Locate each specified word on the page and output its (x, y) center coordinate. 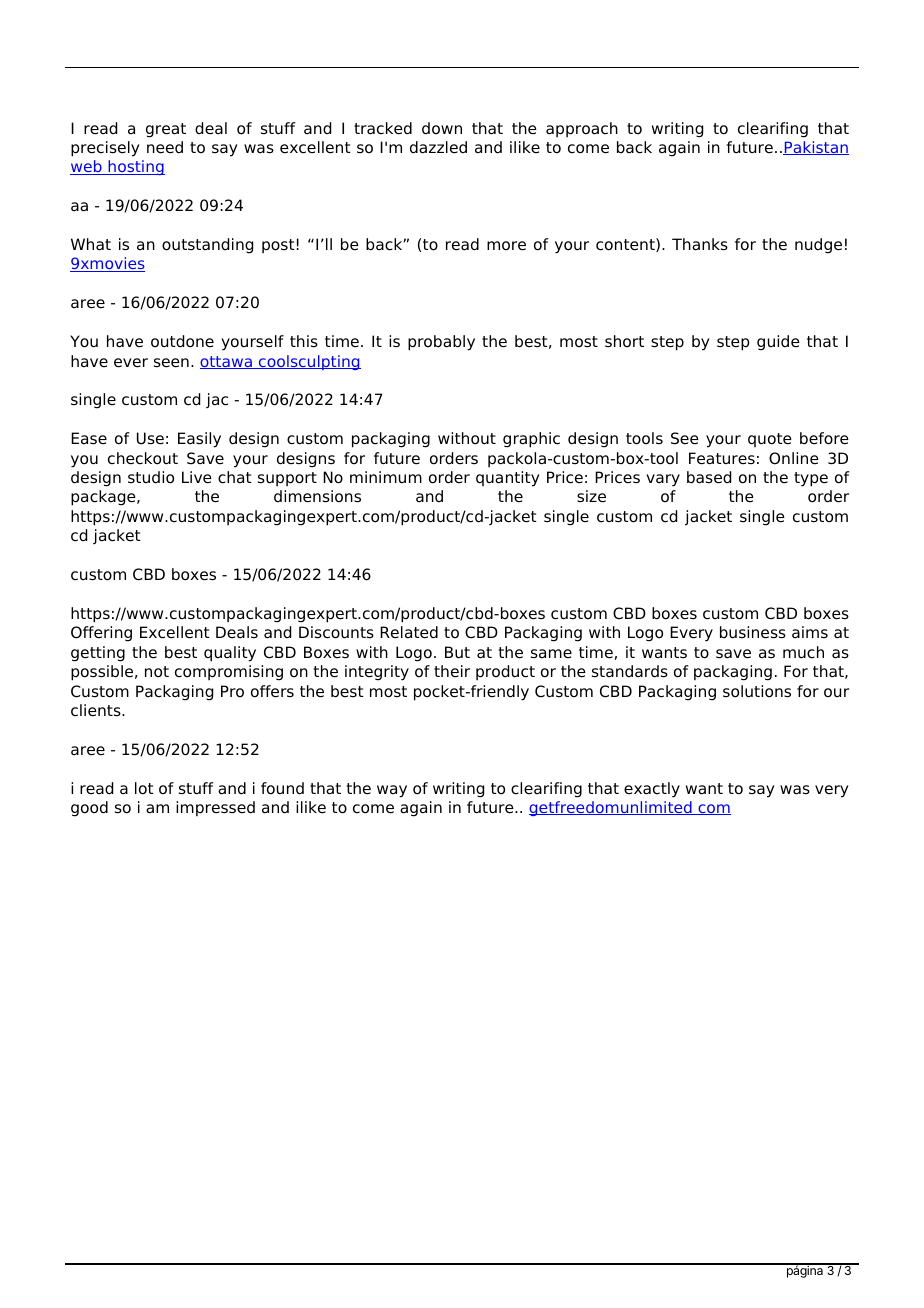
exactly (652, 790)
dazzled (438, 147)
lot (144, 788)
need (165, 147)
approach (582, 129)
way (392, 791)
